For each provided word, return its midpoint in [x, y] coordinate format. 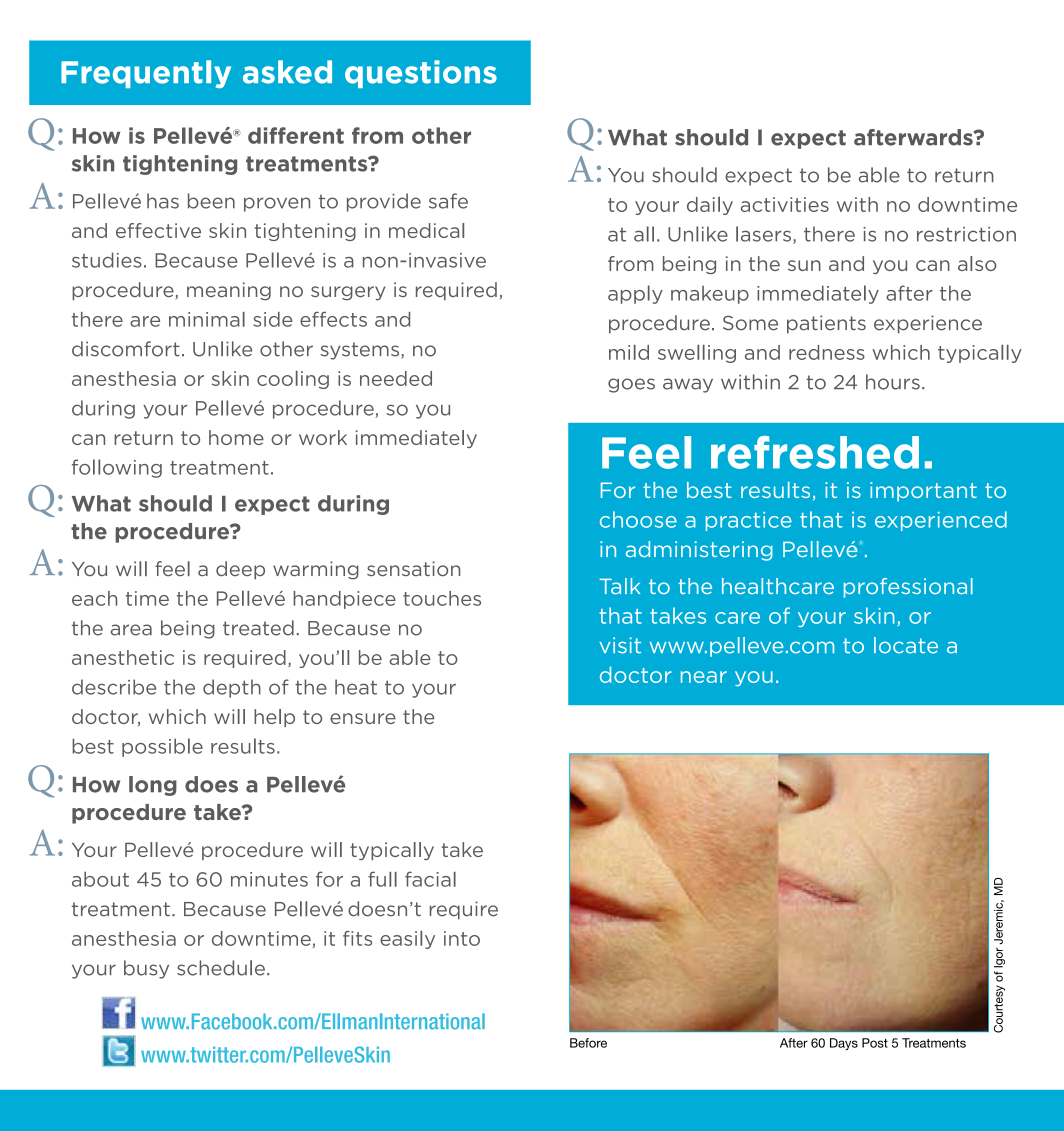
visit [620, 645]
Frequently [146, 74]
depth [232, 688]
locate [906, 645]
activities [785, 204]
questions [421, 74]
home [236, 437]
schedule [221, 968]
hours [893, 382]
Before [588, 1043]
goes [631, 385]
